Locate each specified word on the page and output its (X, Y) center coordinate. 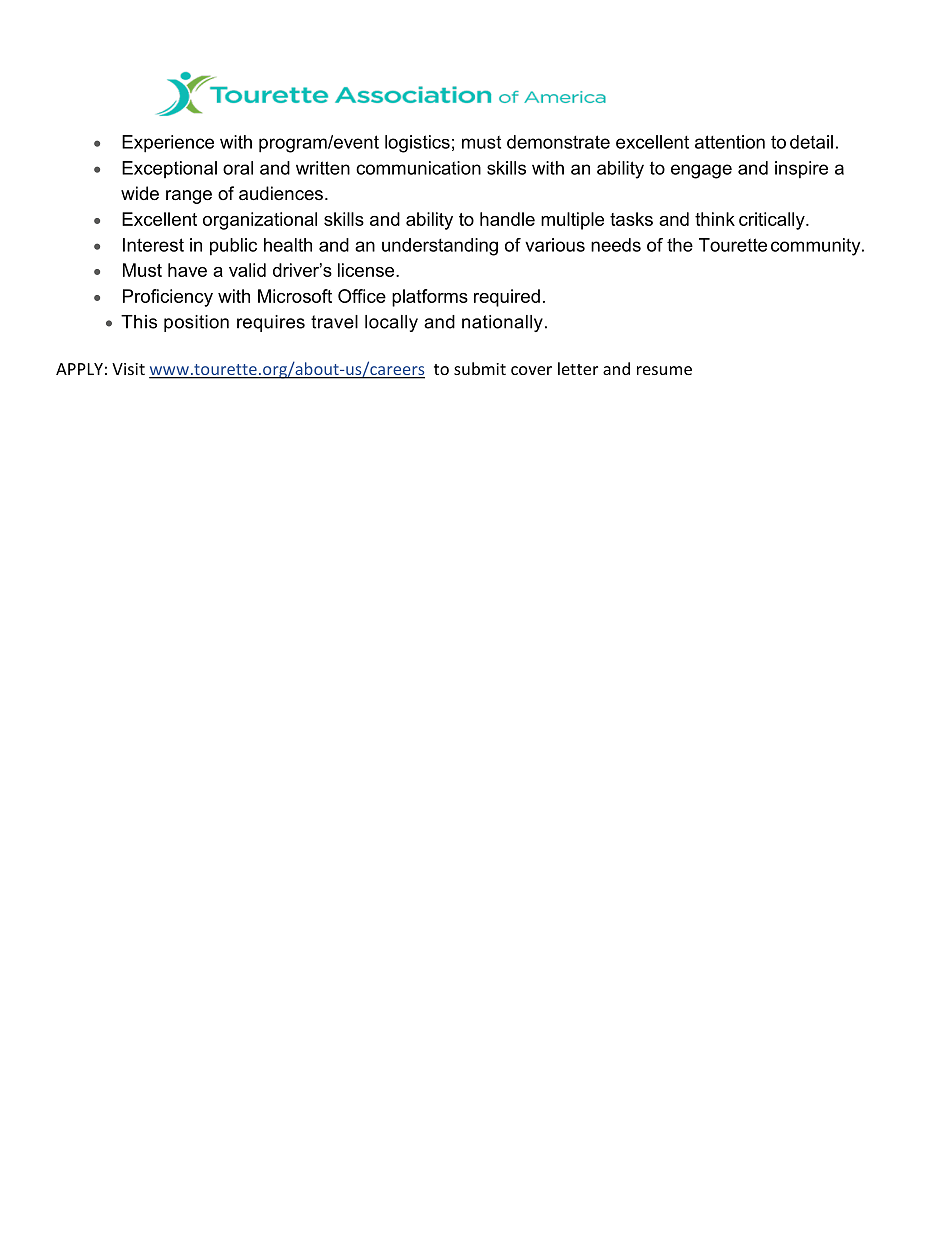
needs (616, 245)
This (139, 322)
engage (701, 171)
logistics (417, 144)
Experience (168, 144)
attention (730, 142)
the (680, 245)
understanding (440, 247)
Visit (128, 369)
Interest (153, 245)
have (187, 270)
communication (418, 168)
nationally (502, 323)
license (367, 270)
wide (140, 193)
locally (391, 323)
